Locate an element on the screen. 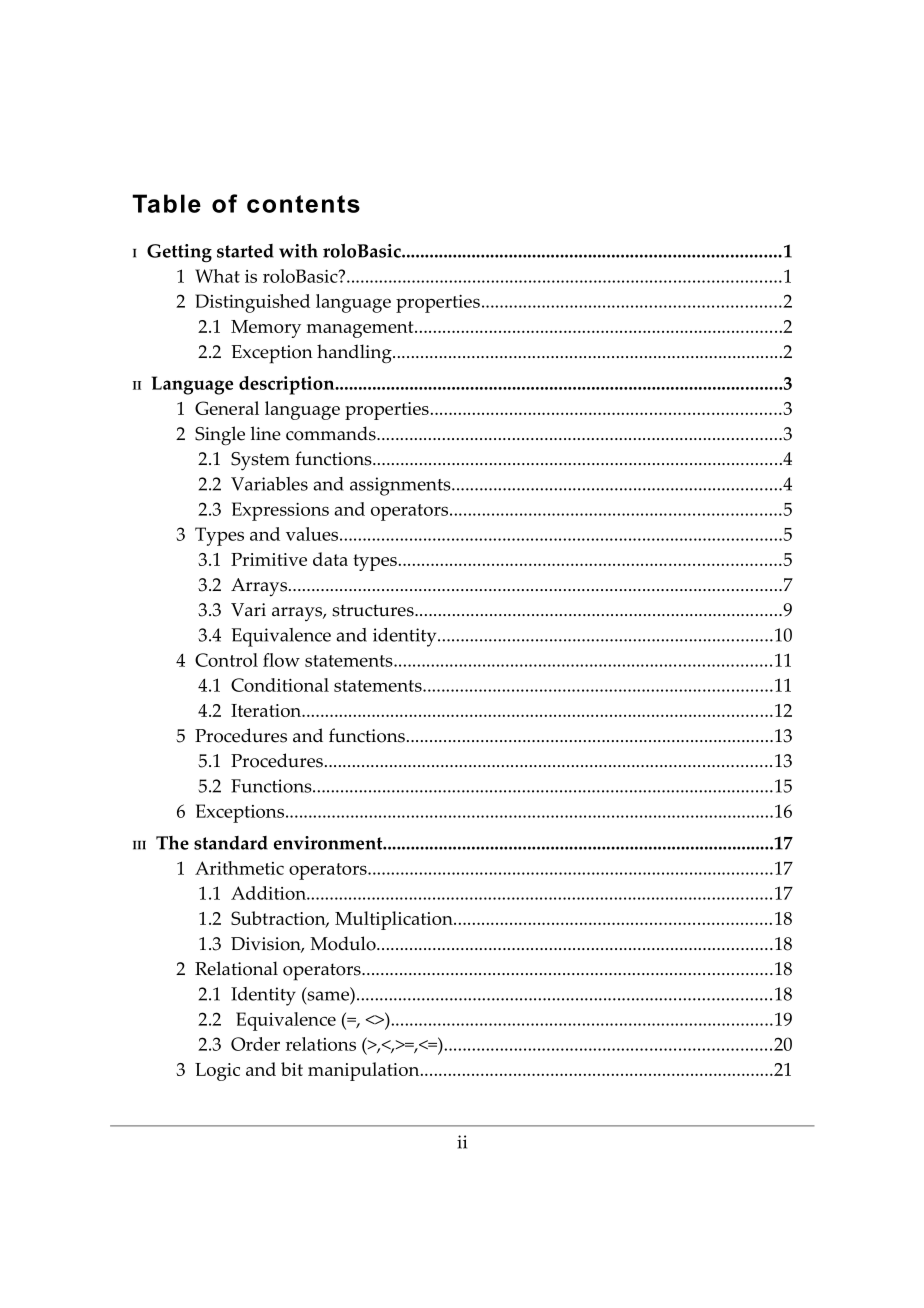  Table is located at coordinates (166, 203).
